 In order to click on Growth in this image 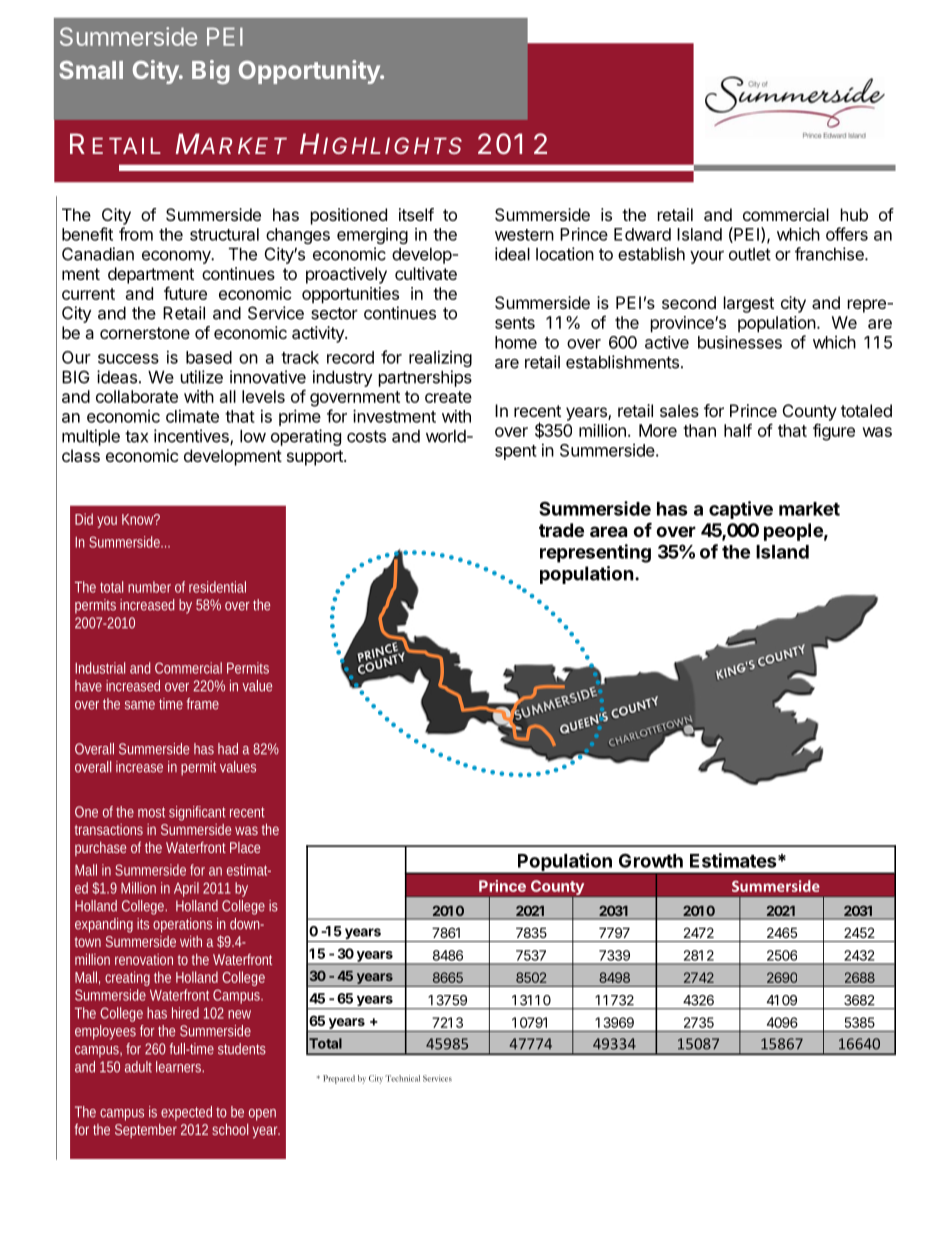, I will do `click(651, 860)`.
